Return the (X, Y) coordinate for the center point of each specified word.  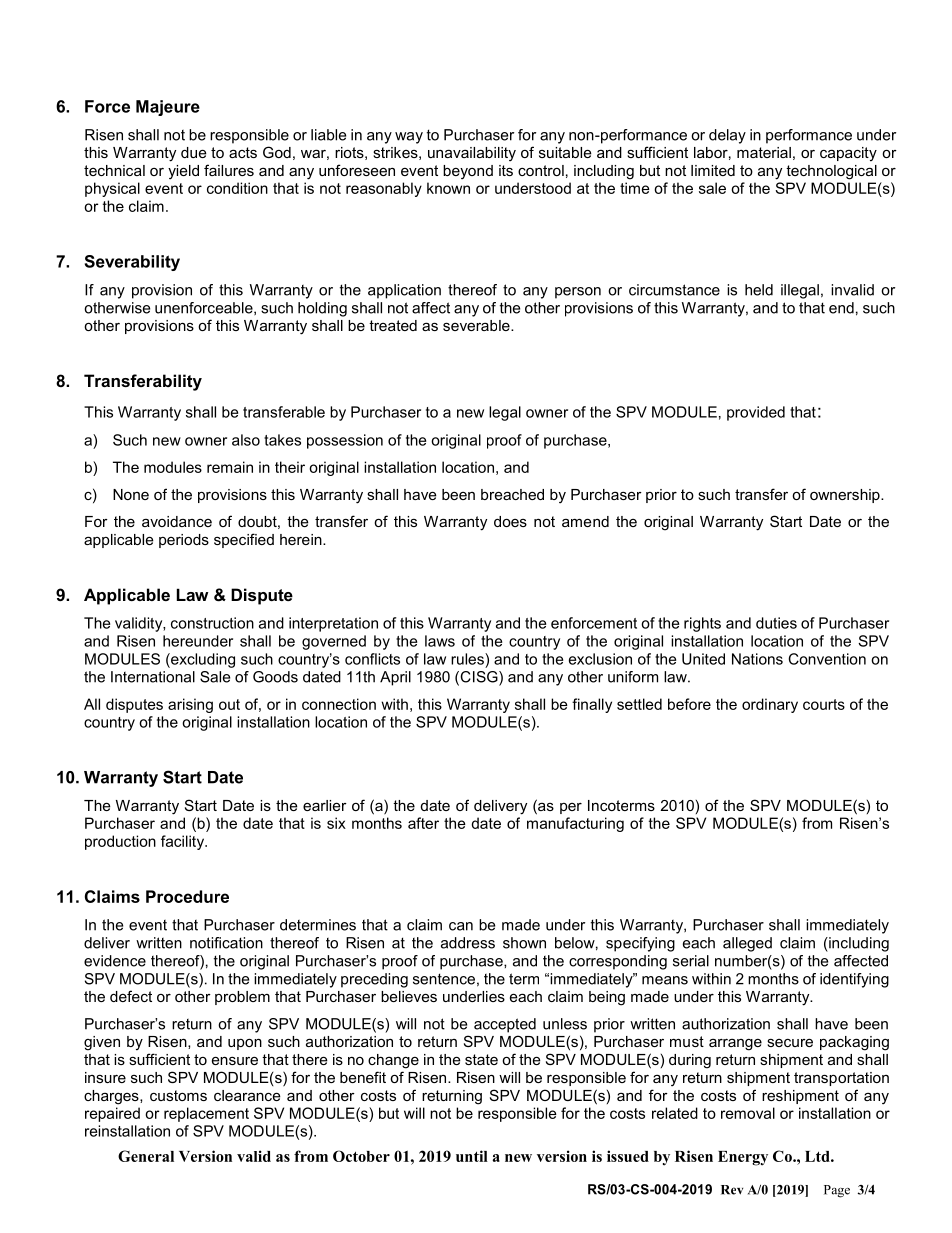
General (146, 1156)
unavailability (472, 154)
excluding (202, 660)
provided (756, 413)
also (246, 440)
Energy (743, 1158)
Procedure (187, 896)
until (472, 1156)
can (461, 926)
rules (468, 659)
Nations (757, 659)
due (194, 152)
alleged (747, 944)
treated (393, 325)
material (764, 152)
